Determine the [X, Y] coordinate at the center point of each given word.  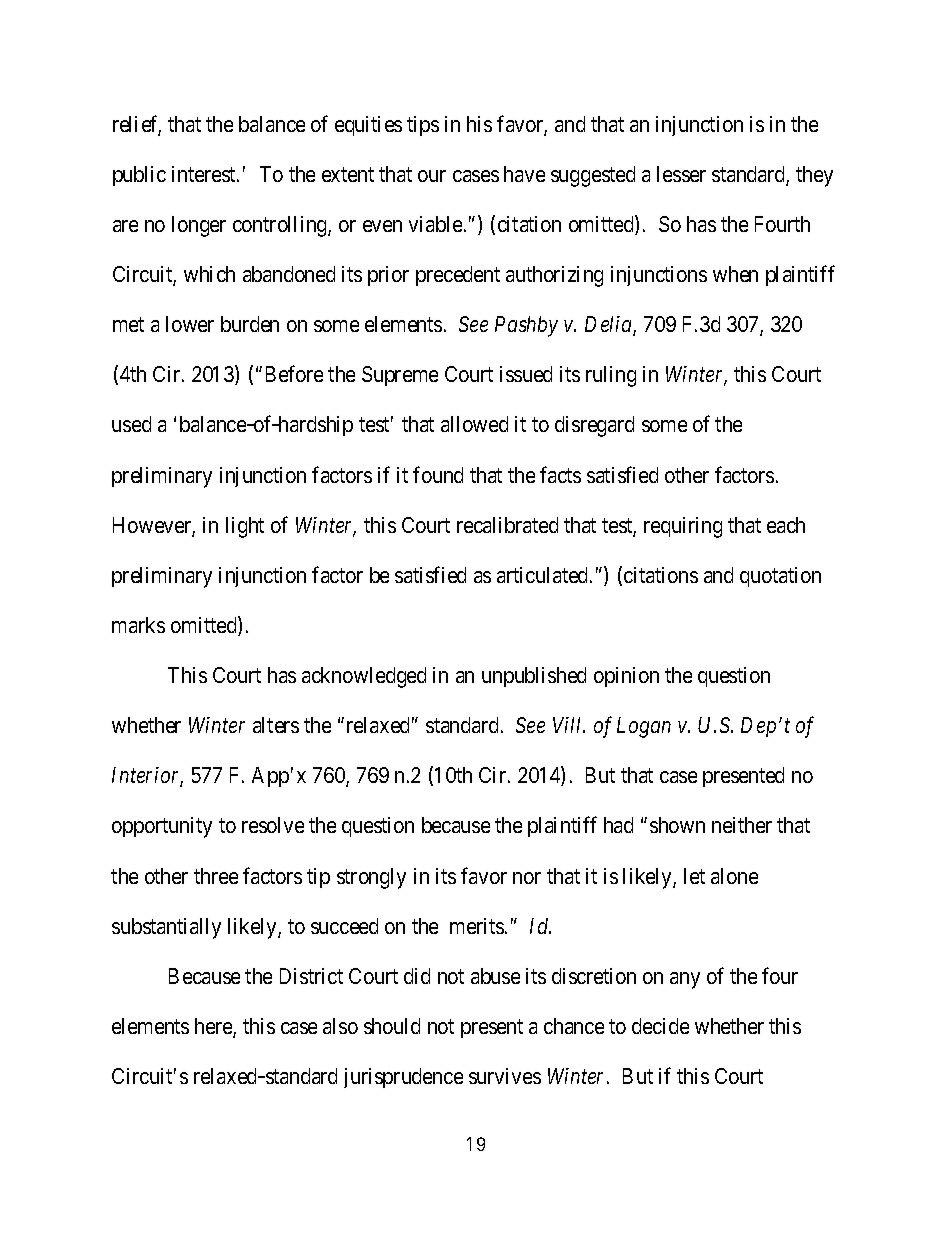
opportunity [162, 827]
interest [205, 174]
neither [742, 825]
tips [423, 126]
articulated [544, 575]
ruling [611, 376]
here [214, 1027]
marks [138, 625]
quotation [780, 577]
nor [527, 878]
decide [660, 1026]
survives [505, 1076]
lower [190, 324]
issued [526, 374]
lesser [681, 174]
